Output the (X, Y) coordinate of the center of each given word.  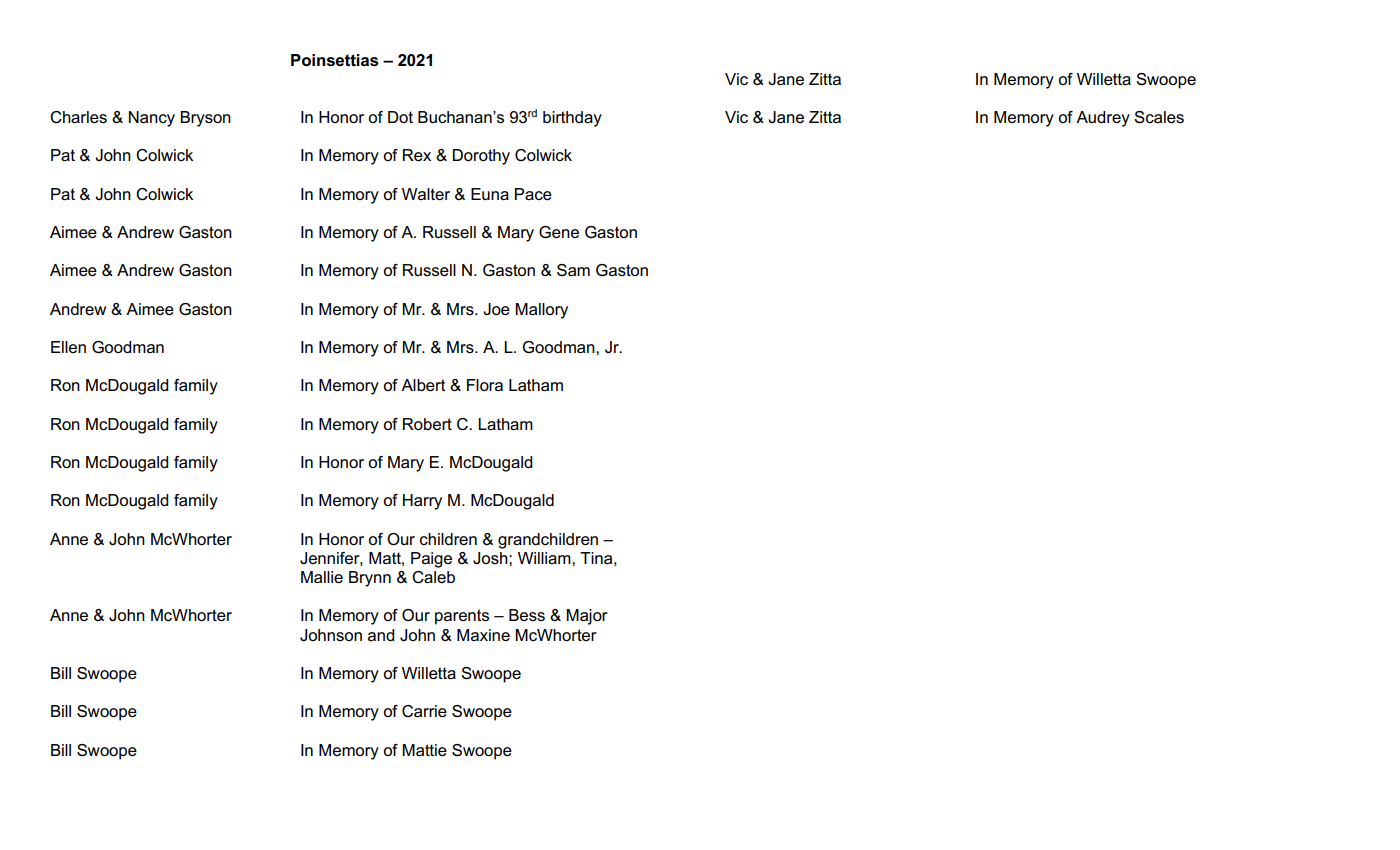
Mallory (541, 311)
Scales (1159, 117)
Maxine (483, 635)
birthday (572, 119)
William (545, 558)
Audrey (1103, 119)
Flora (485, 385)
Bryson (205, 119)
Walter (426, 194)
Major (587, 617)
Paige (431, 560)
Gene (559, 232)
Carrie (424, 711)
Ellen (68, 347)
